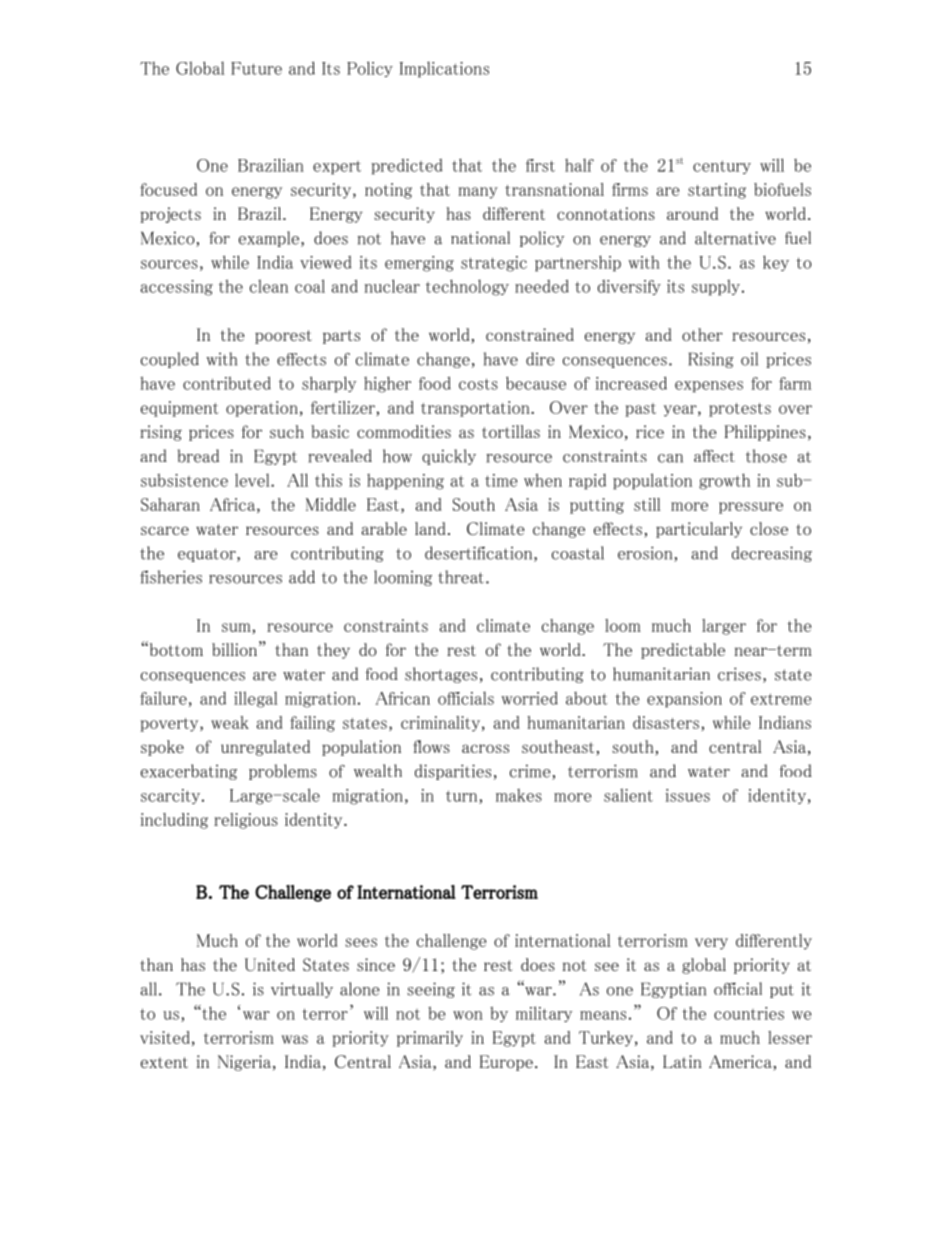 This image has height=1233, width=952. What do you see at coordinates (530, 334) in the image?
I see `constrained` at bounding box center [530, 334].
